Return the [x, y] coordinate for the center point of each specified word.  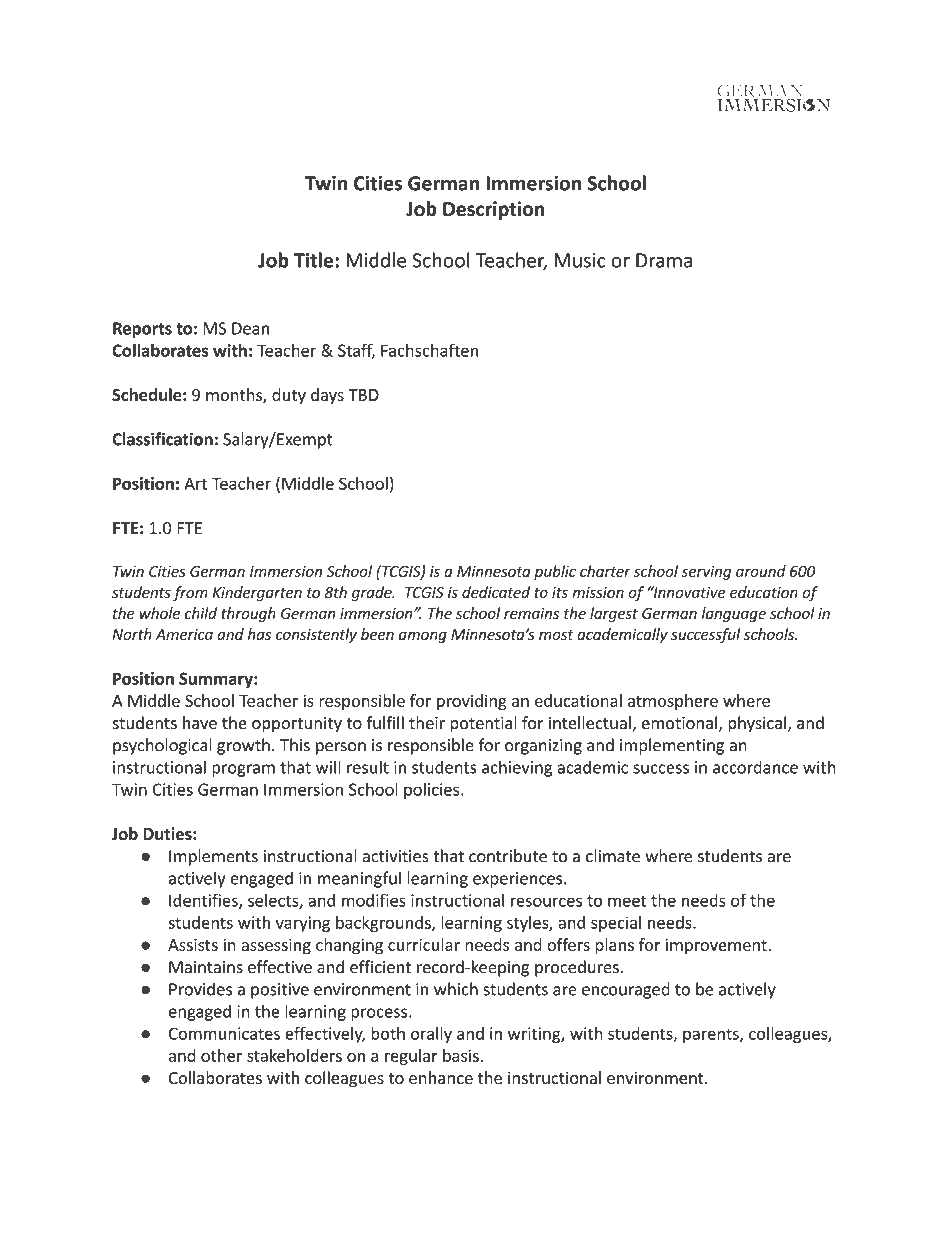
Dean [250, 328]
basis [461, 1055]
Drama [664, 260]
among [423, 637]
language [734, 614]
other [221, 1055]
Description [494, 210]
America [184, 634]
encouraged [626, 990]
